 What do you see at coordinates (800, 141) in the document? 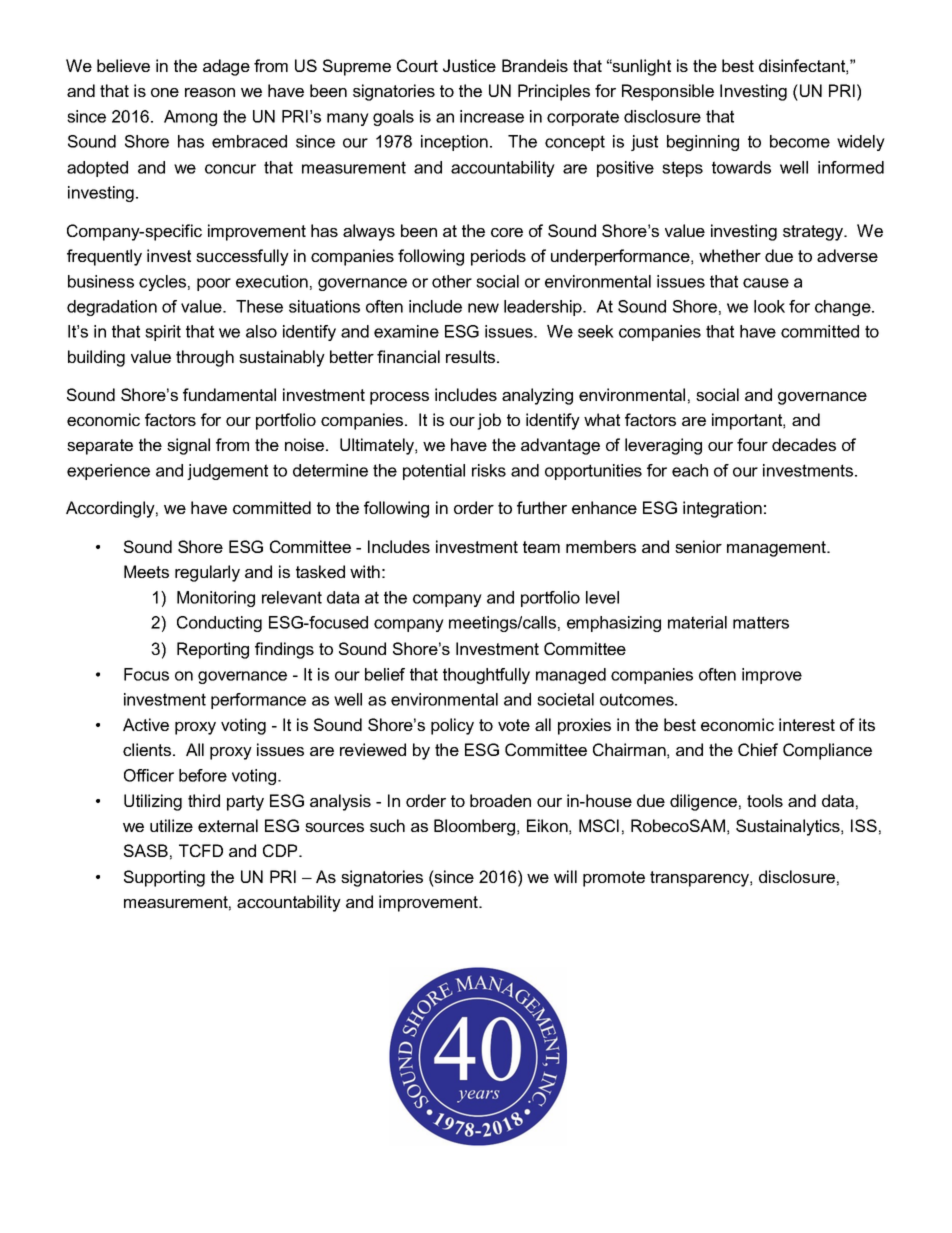
I see `become` at bounding box center [800, 141].
